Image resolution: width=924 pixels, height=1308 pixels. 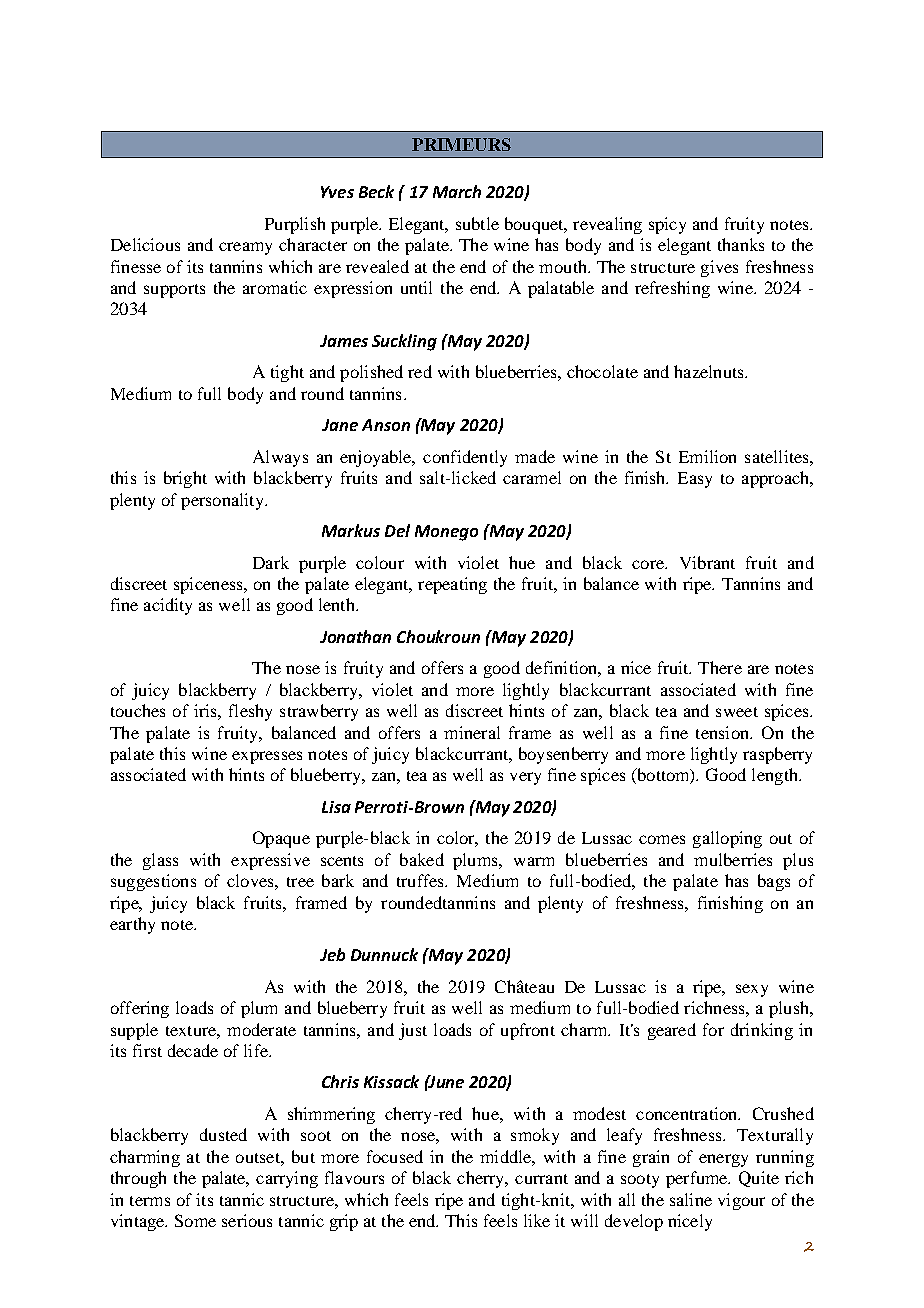 What do you see at coordinates (752, 990) in the page?
I see `sexy` at bounding box center [752, 990].
